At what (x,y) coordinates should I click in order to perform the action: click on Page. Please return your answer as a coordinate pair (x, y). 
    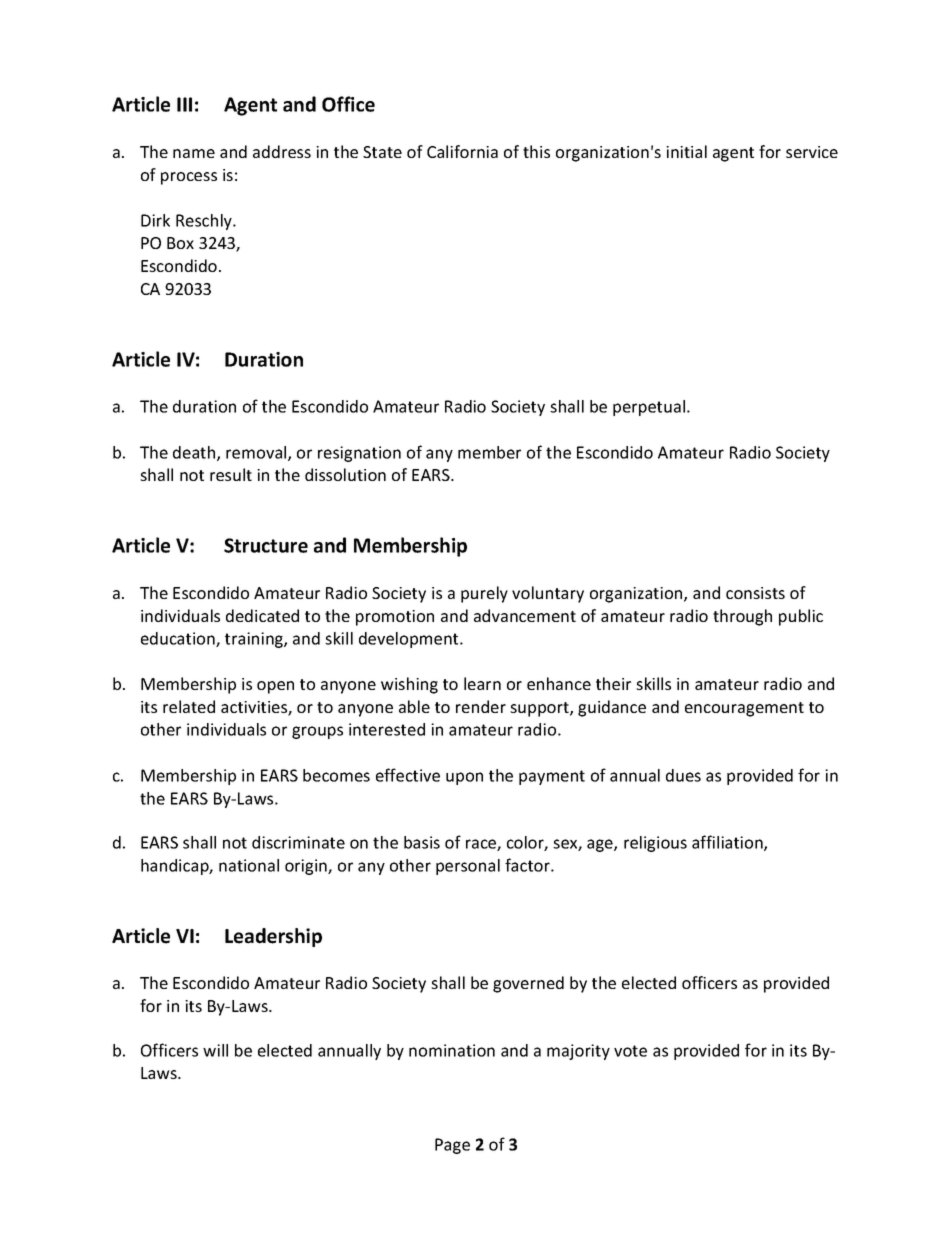
    Looking at the image, I should click on (452, 1146).
